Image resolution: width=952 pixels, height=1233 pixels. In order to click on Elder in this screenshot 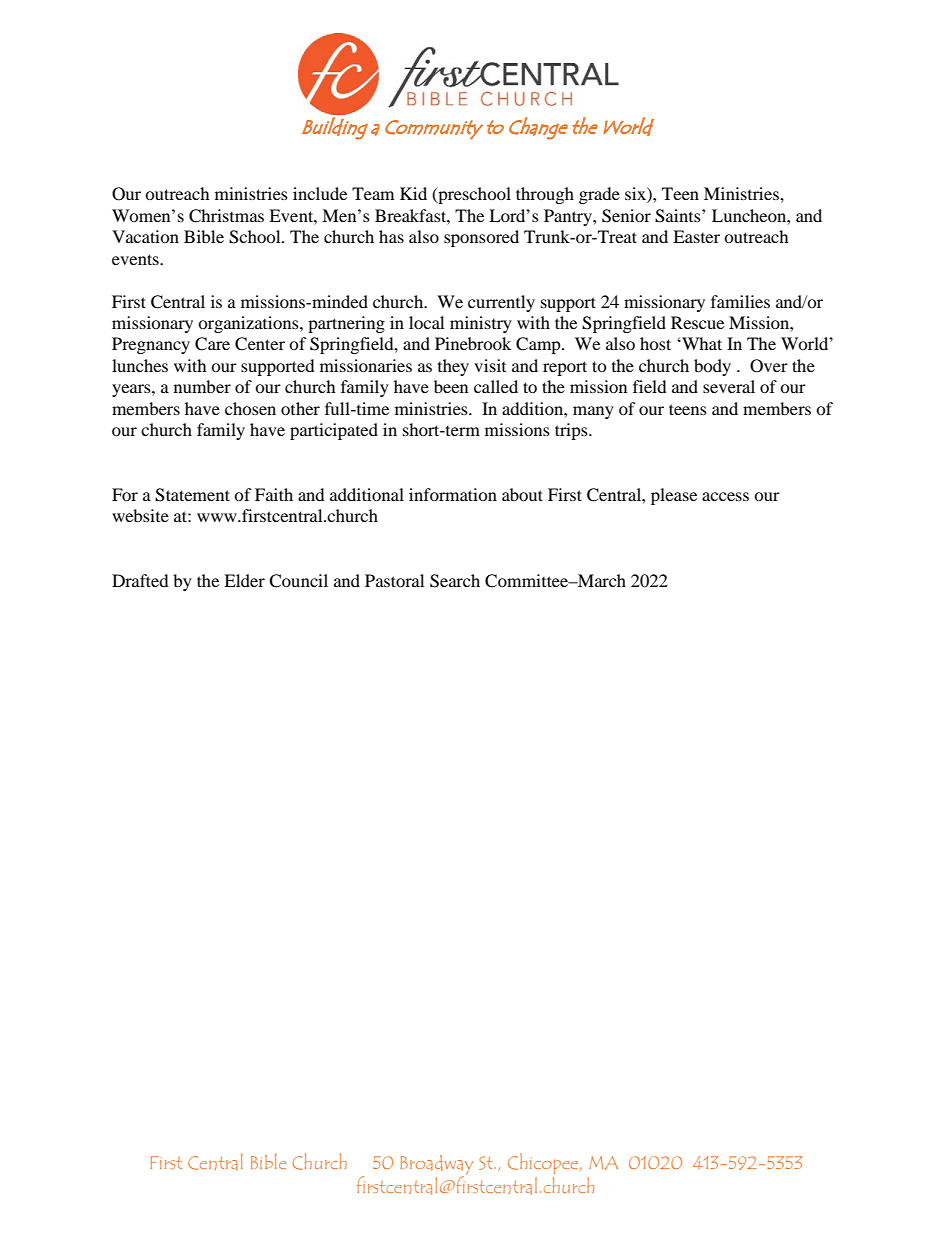, I will do `click(244, 580)`.
